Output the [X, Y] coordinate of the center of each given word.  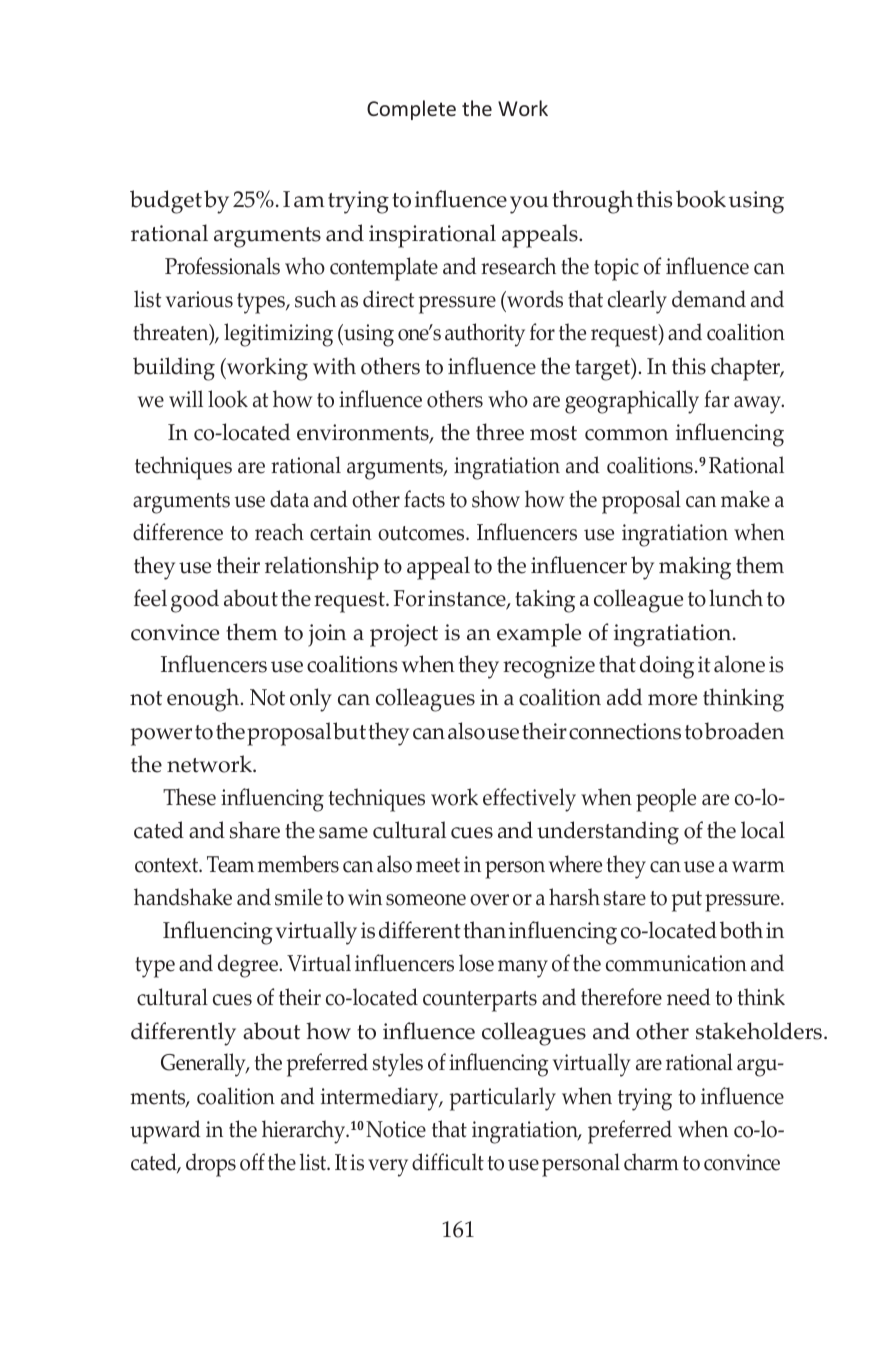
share [255, 830]
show [496, 499]
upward [165, 1132]
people [666, 800]
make [745, 499]
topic [616, 269]
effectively [529, 800]
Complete [411, 110]
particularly [502, 1099]
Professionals [222, 266]
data [289, 499]
